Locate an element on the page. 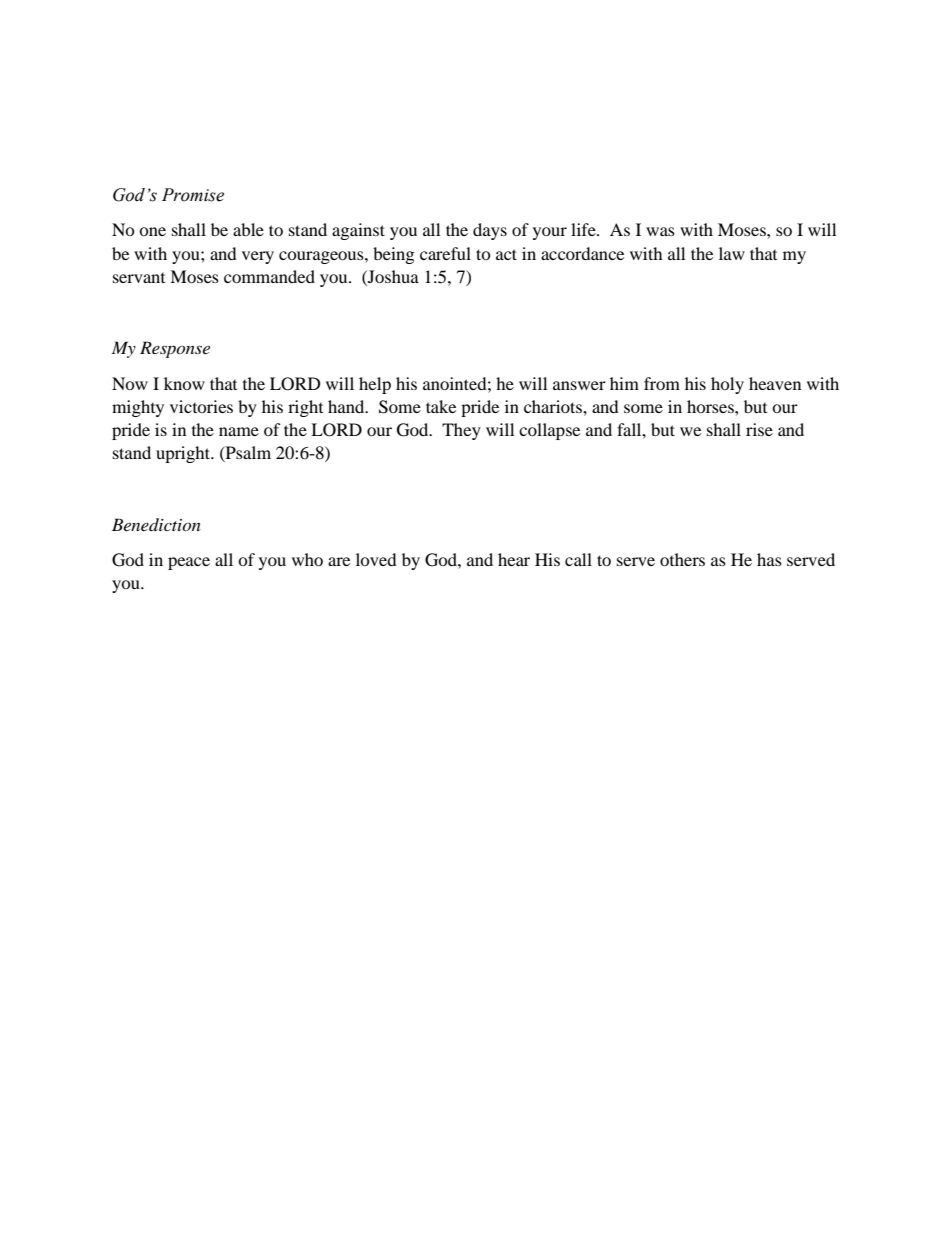 The height and width of the document is (1233, 952). law is located at coordinates (732, 253).
